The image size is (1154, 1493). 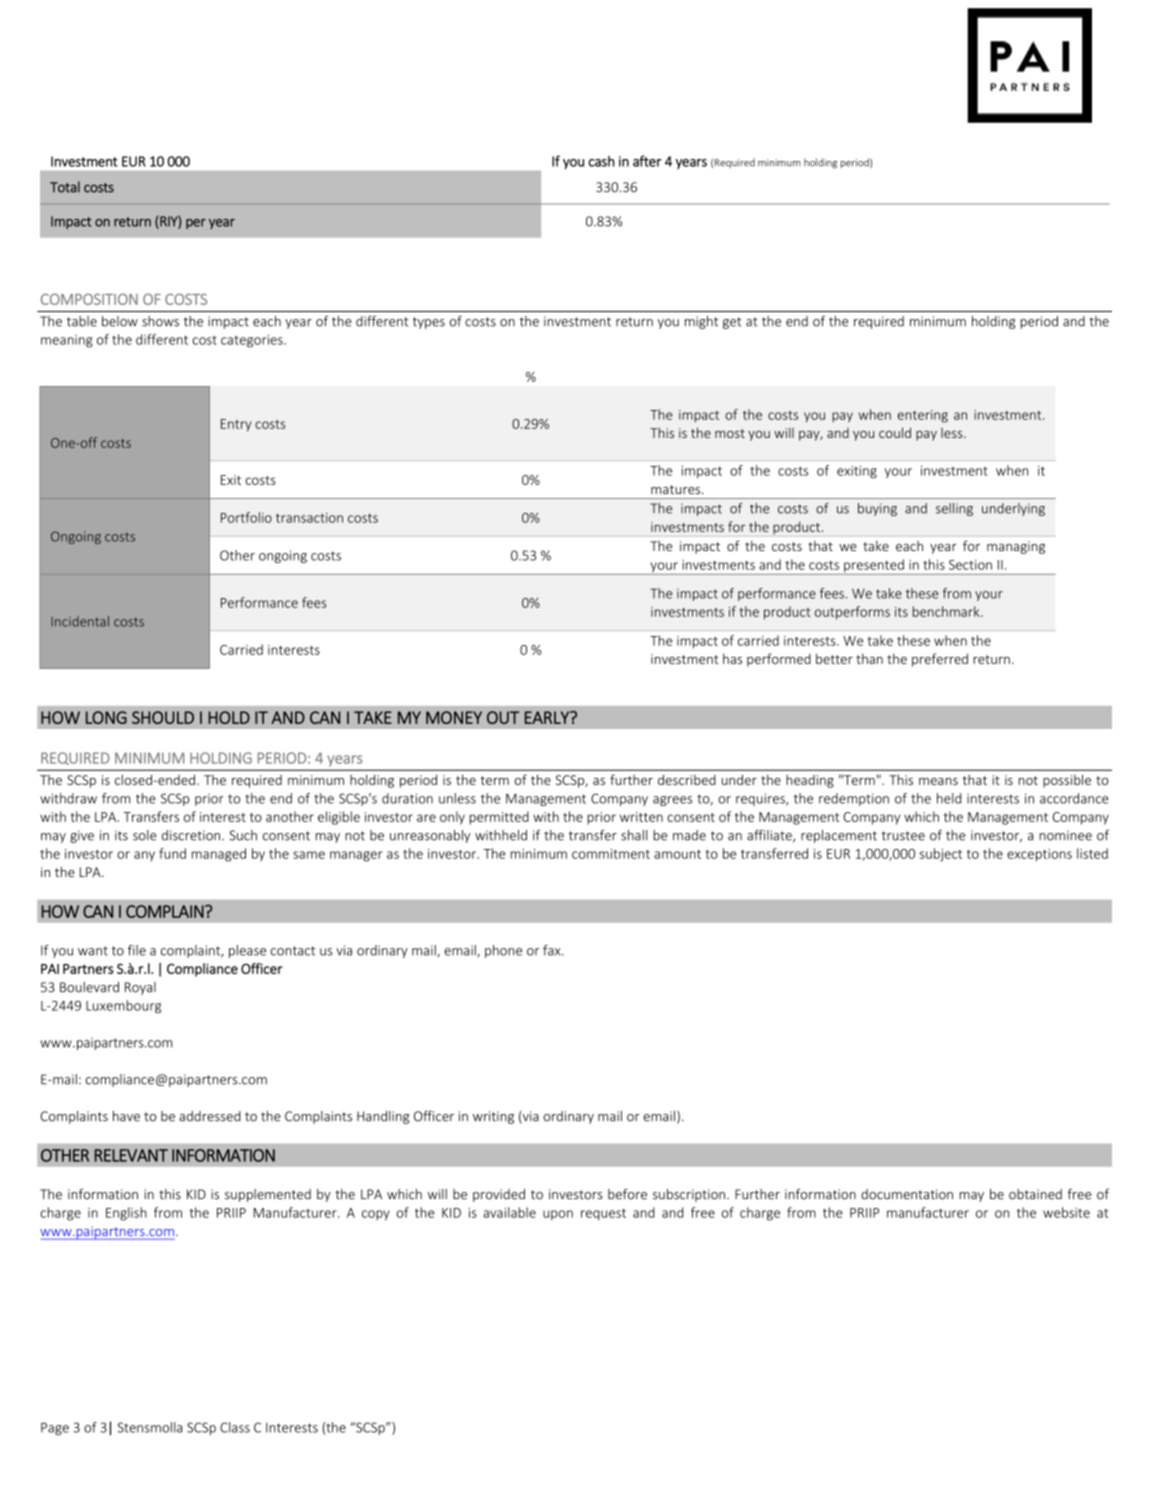 What do you see at coordinates (602, 161) in the page?
I see `cash` at bounding box center [602, 161].
